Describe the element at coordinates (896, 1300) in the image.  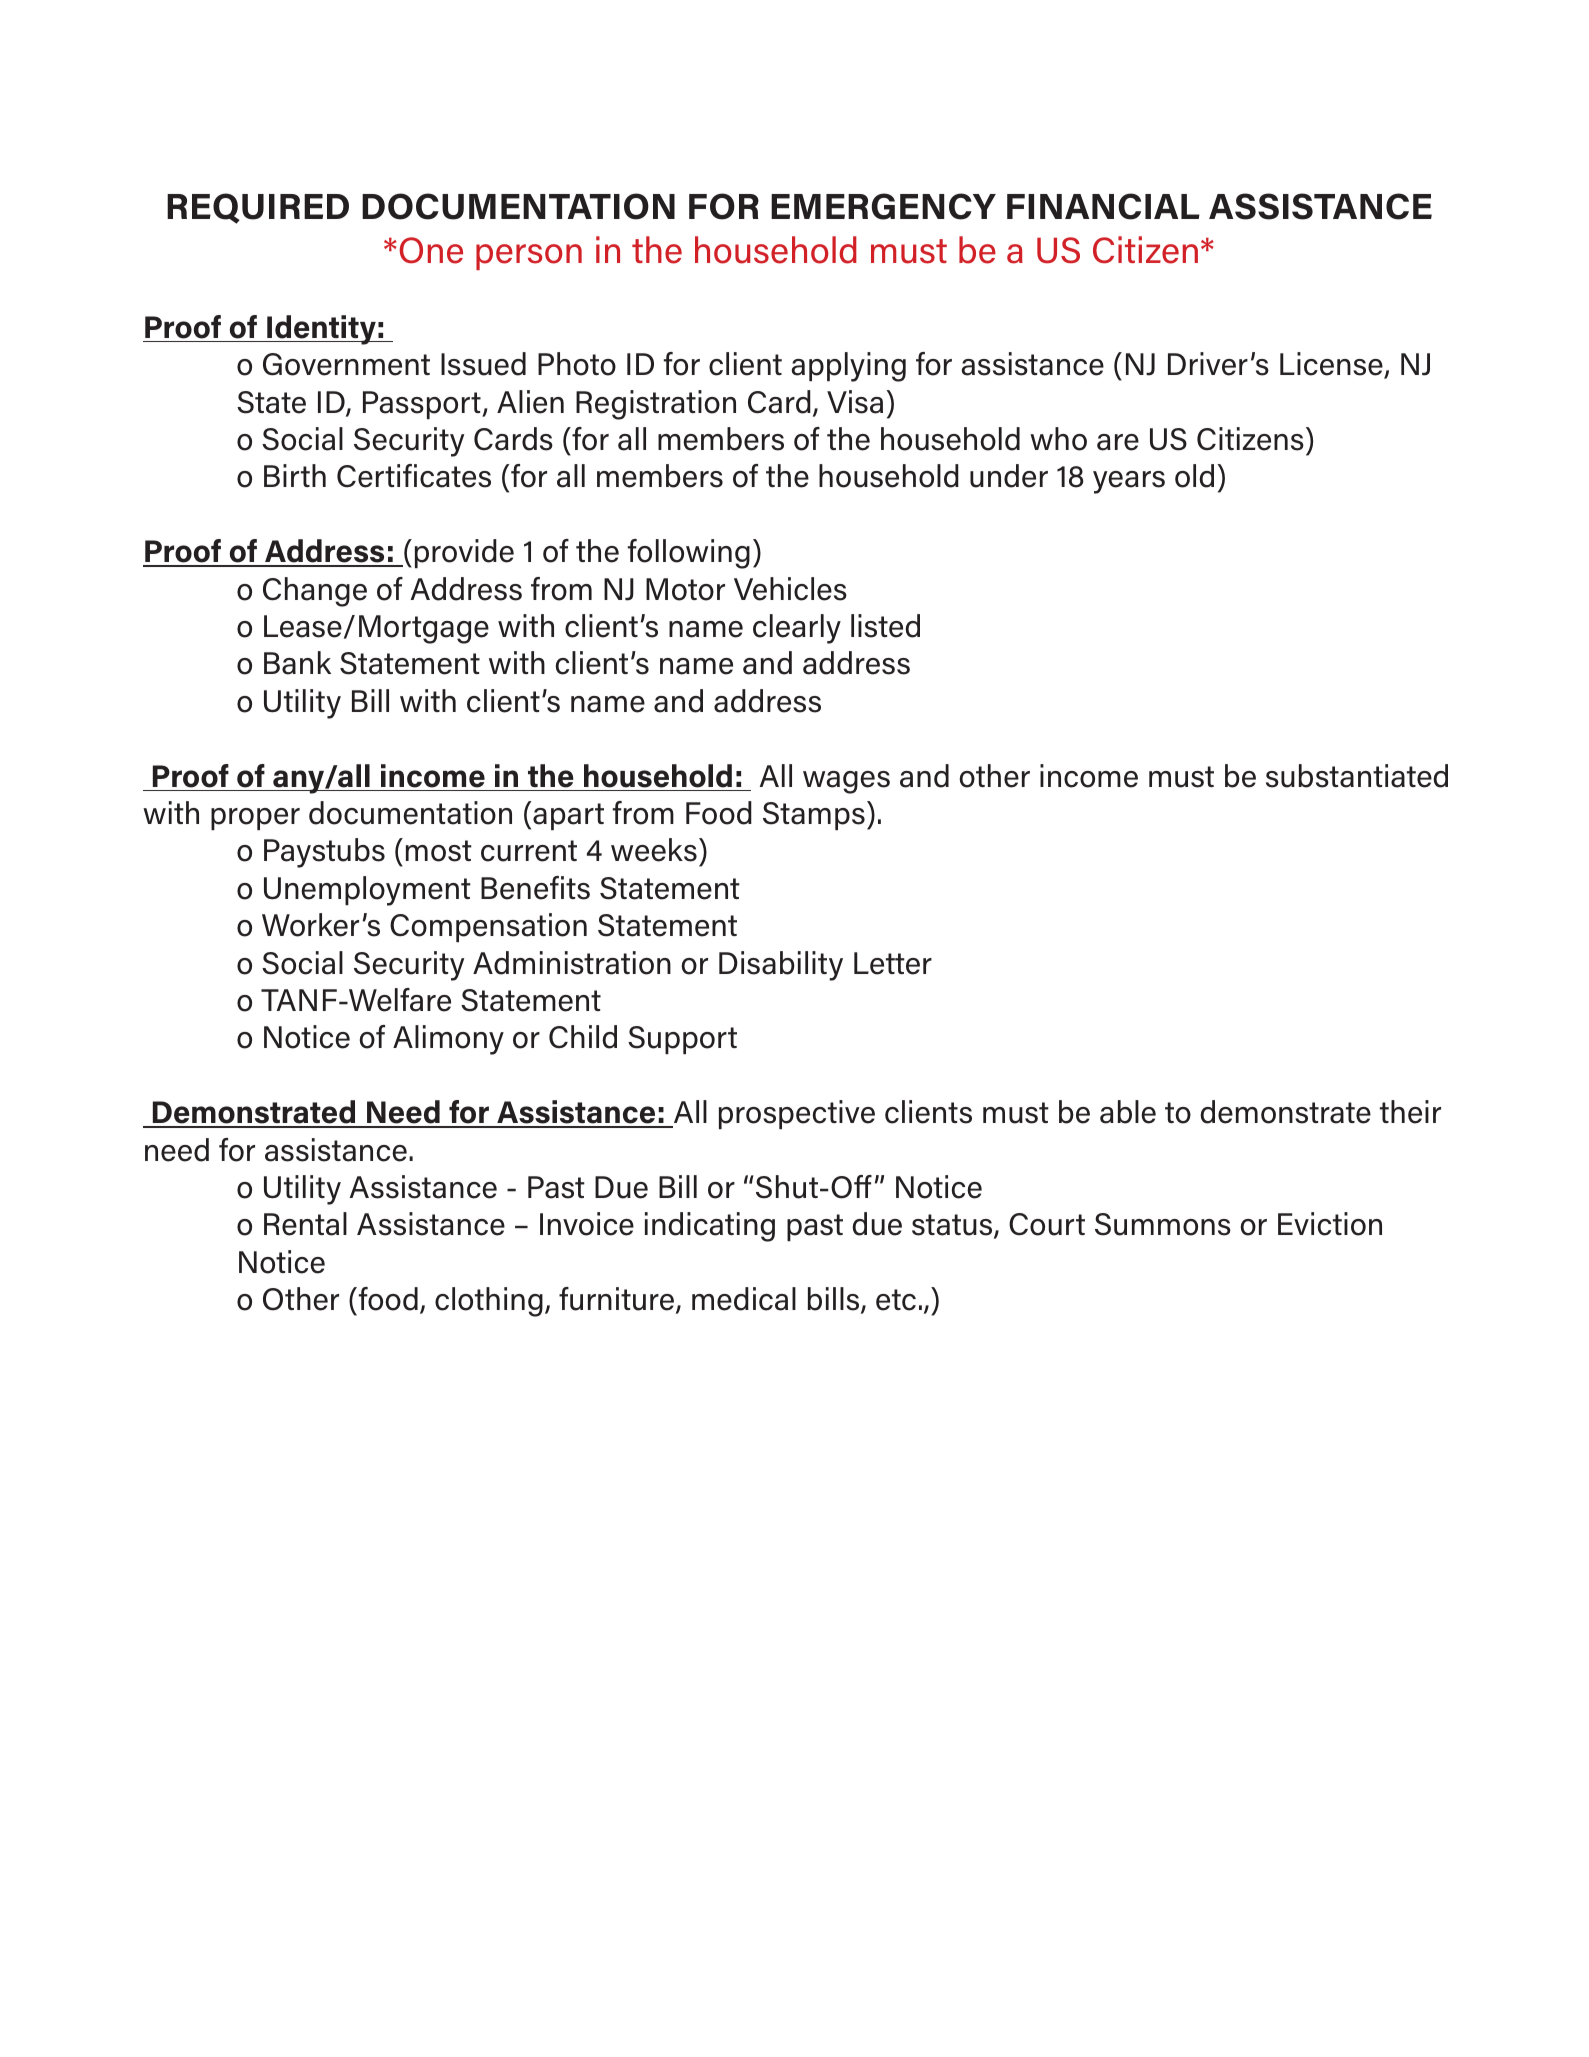
I see `etc` at that location.
